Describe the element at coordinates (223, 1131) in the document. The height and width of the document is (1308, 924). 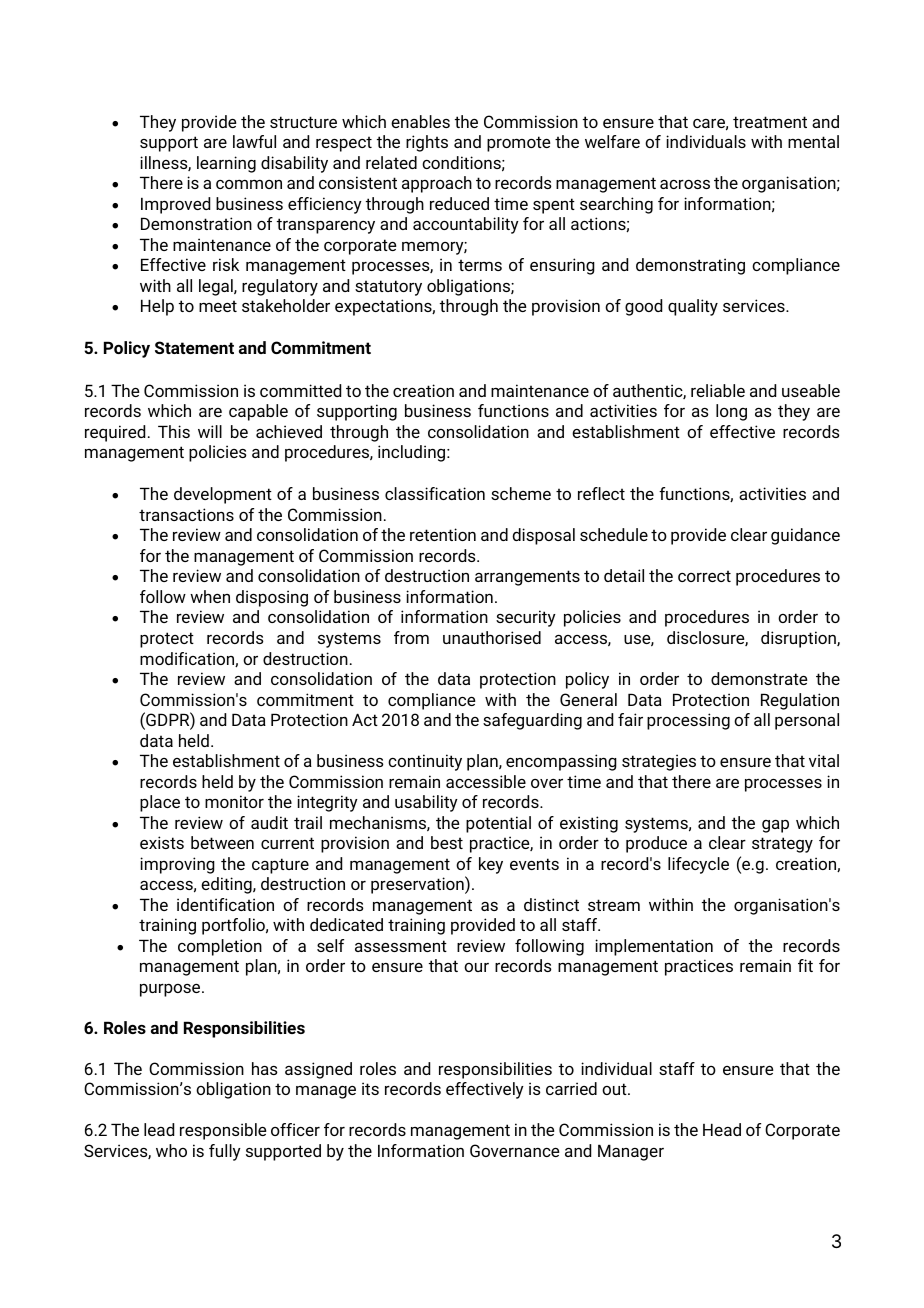
I see `responsible` at that location.
